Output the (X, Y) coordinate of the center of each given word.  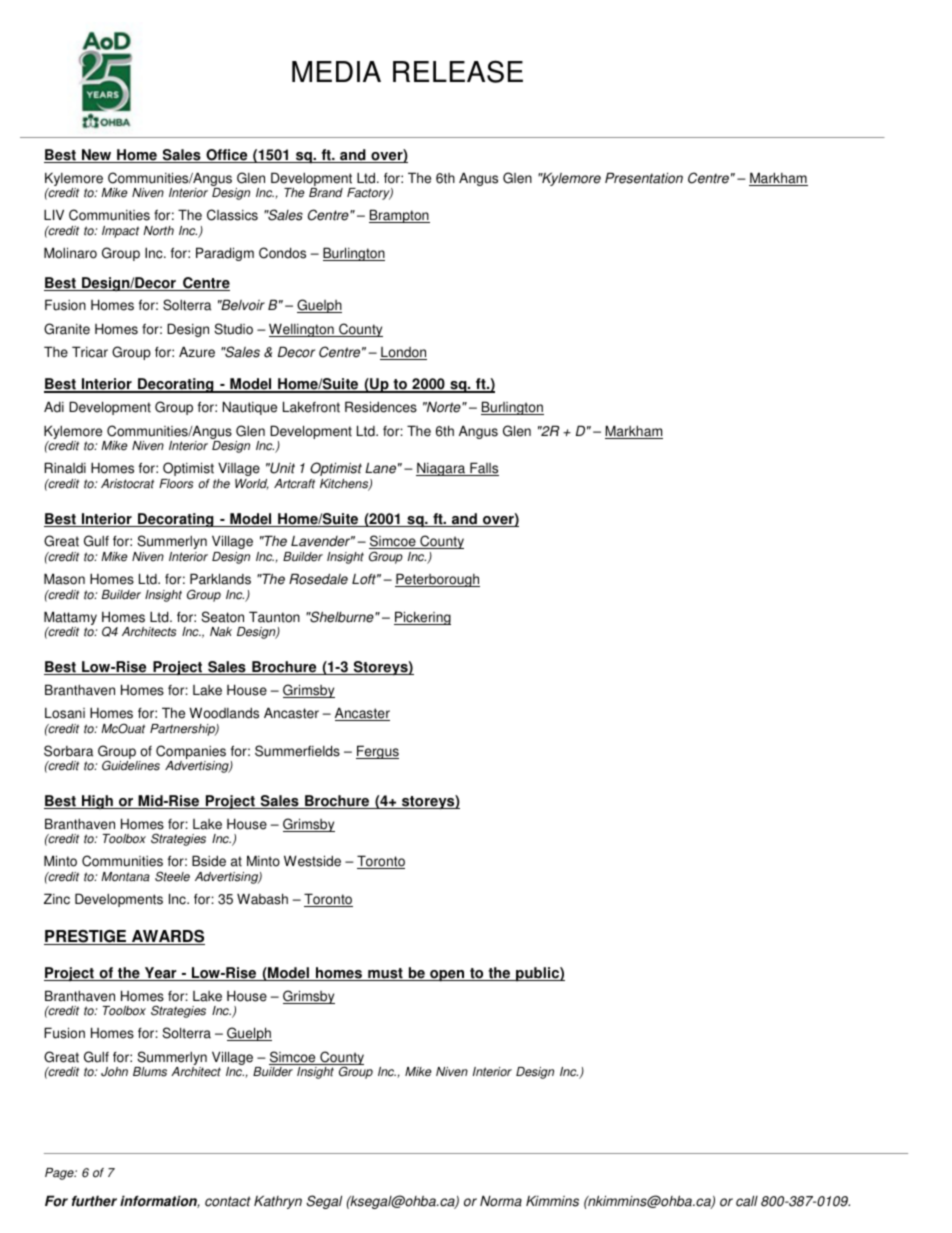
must (385, 974)
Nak (221, 632)
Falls (483, 469)
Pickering (422, 618)
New (97, 156)
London (403, 353)
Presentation (644, 178)
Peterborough (437, 580)
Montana (125, 877)
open (447, 976)
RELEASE (458, 71)
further (94, 1201)
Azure (197, 352)
